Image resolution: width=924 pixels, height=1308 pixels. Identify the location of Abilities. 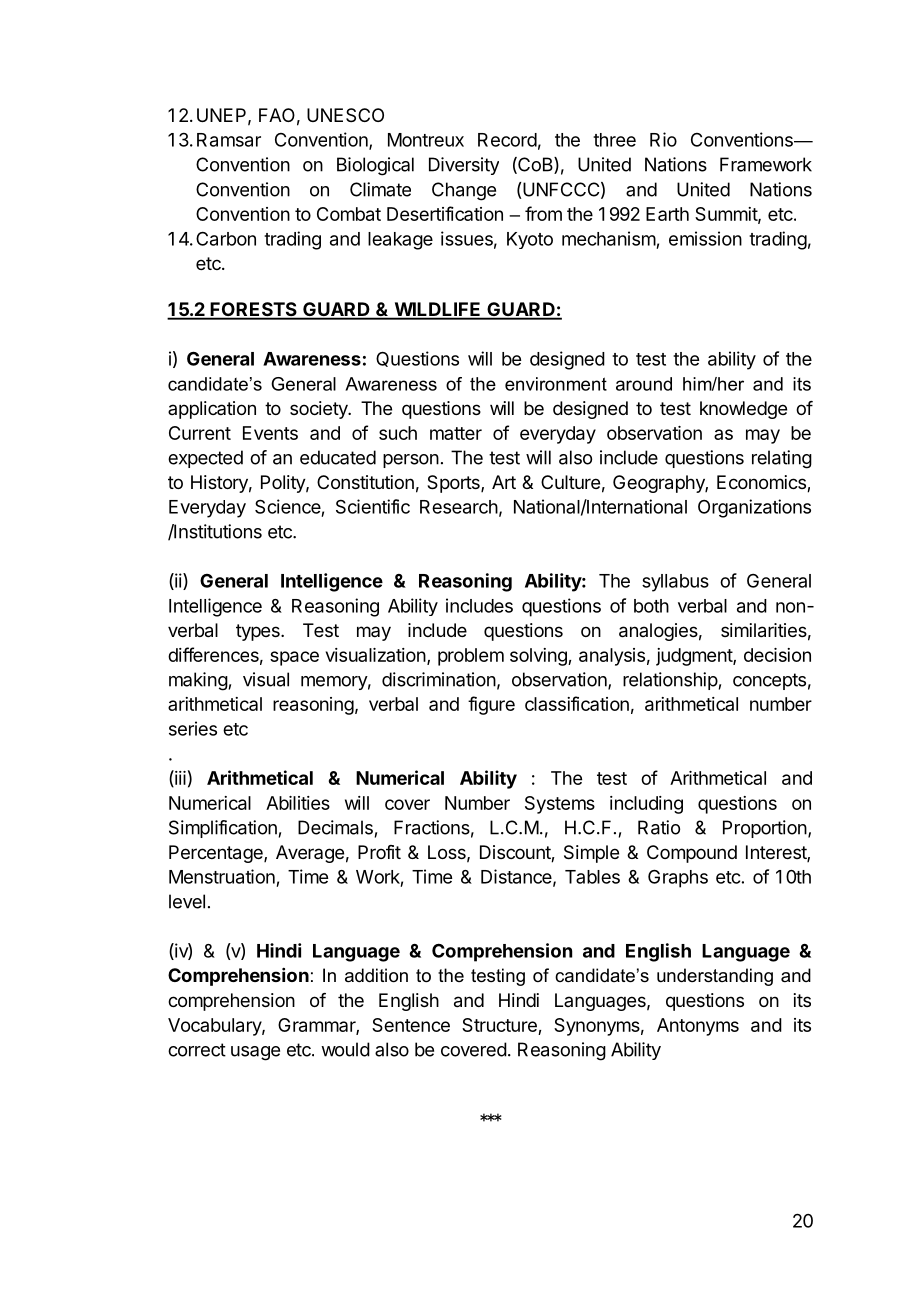
(298, 803).
